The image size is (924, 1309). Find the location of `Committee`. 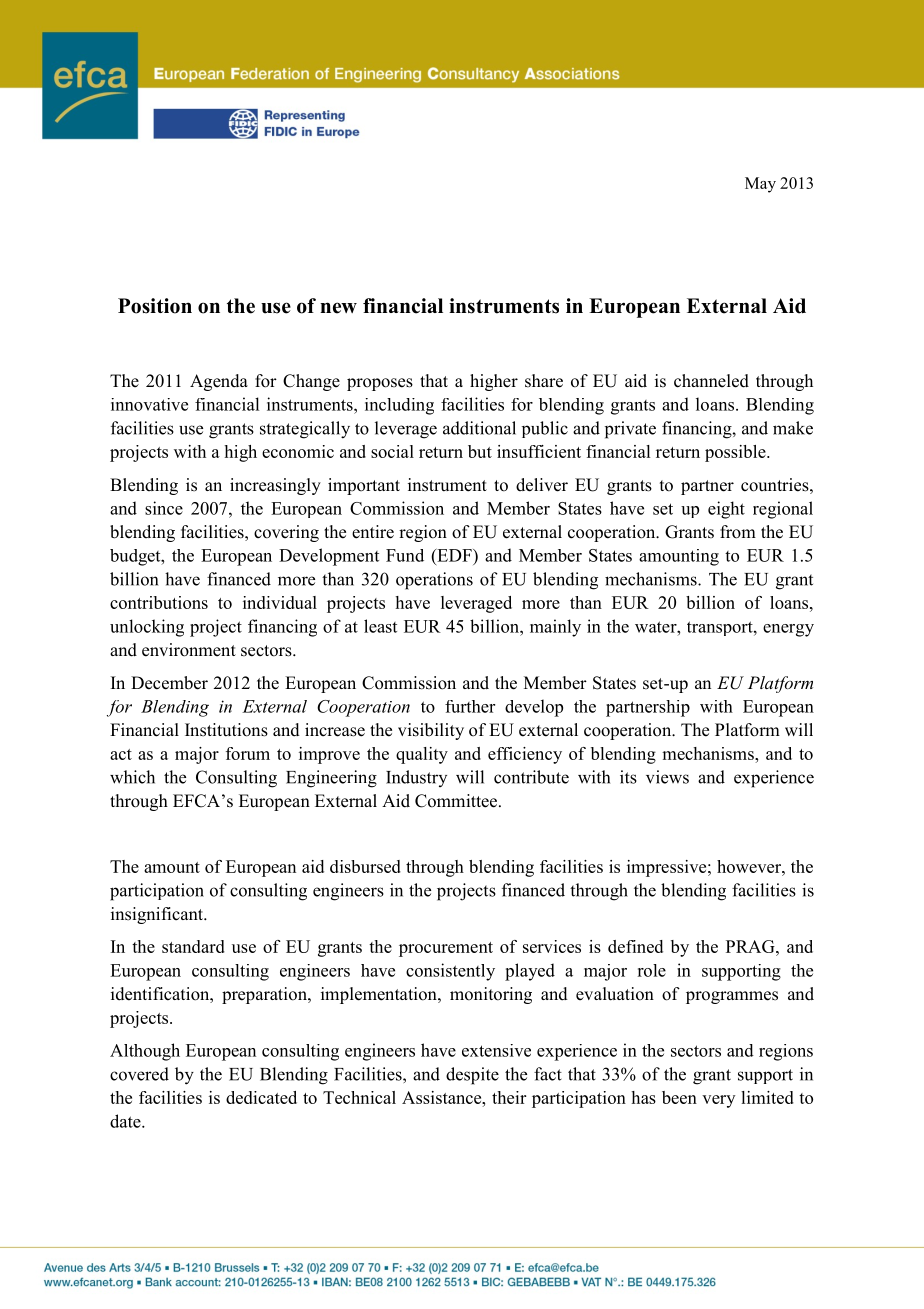

Committee is located at coordinates (457, 801).
